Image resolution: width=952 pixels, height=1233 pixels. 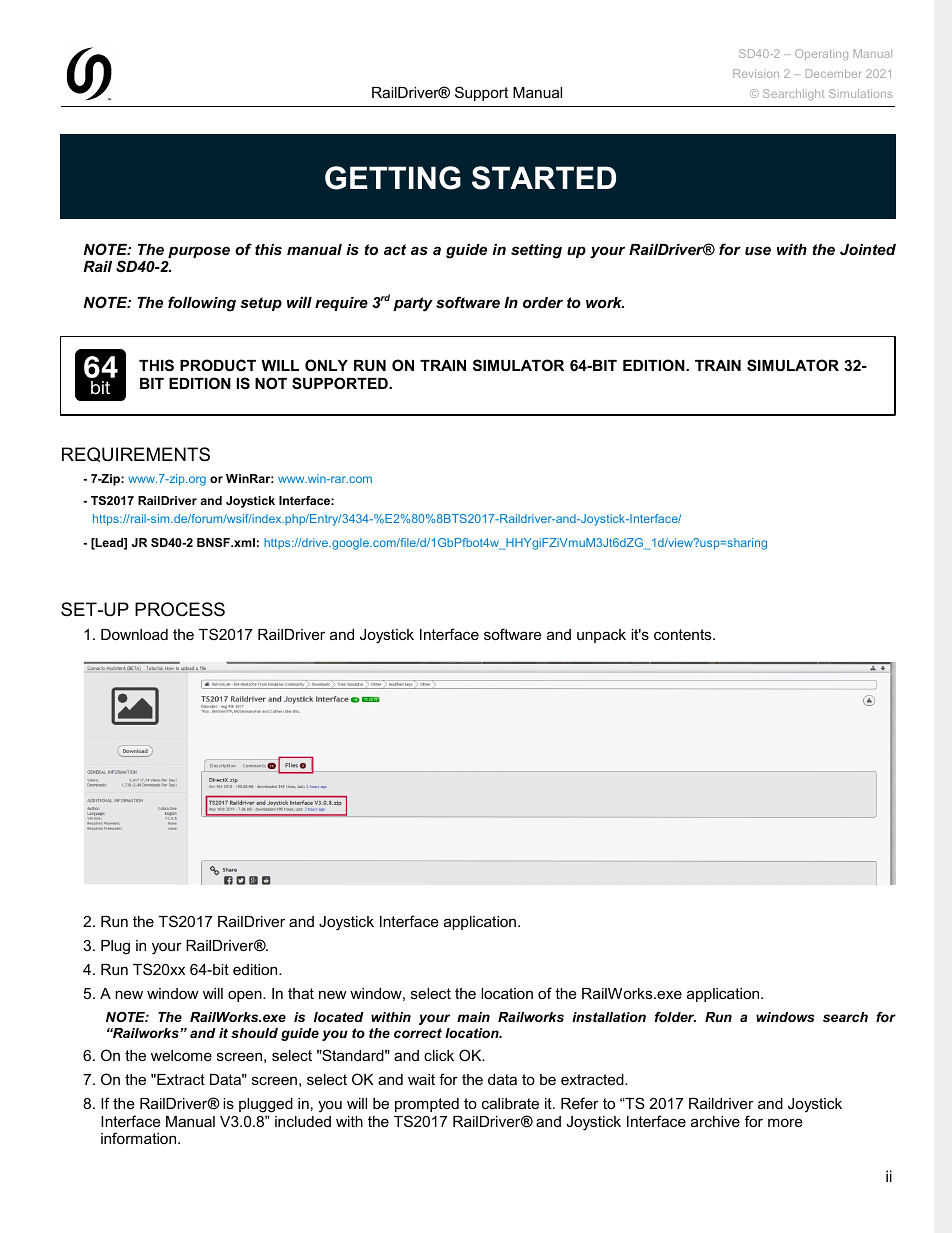 What do you see at coordinates (134, 634) in the page?
I see `Download` at bounding box center [134, 634].
